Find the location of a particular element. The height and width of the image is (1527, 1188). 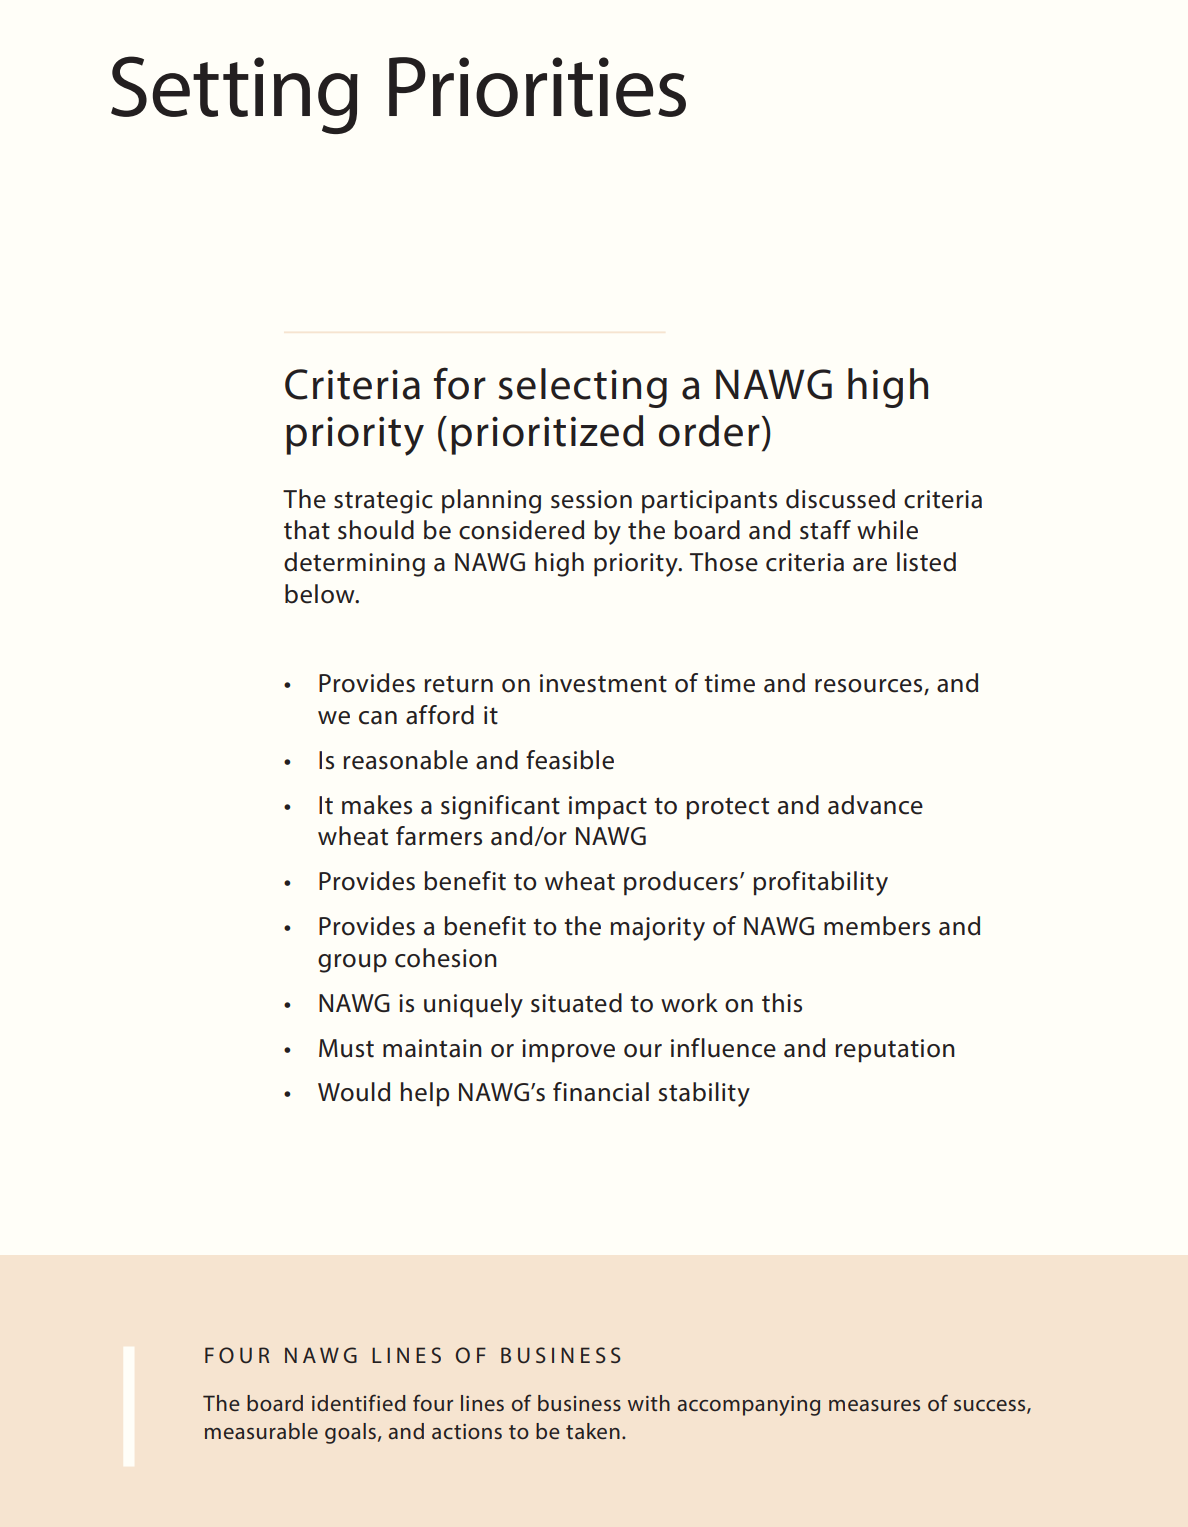

Priorities is located at coordinates (537, 87).
